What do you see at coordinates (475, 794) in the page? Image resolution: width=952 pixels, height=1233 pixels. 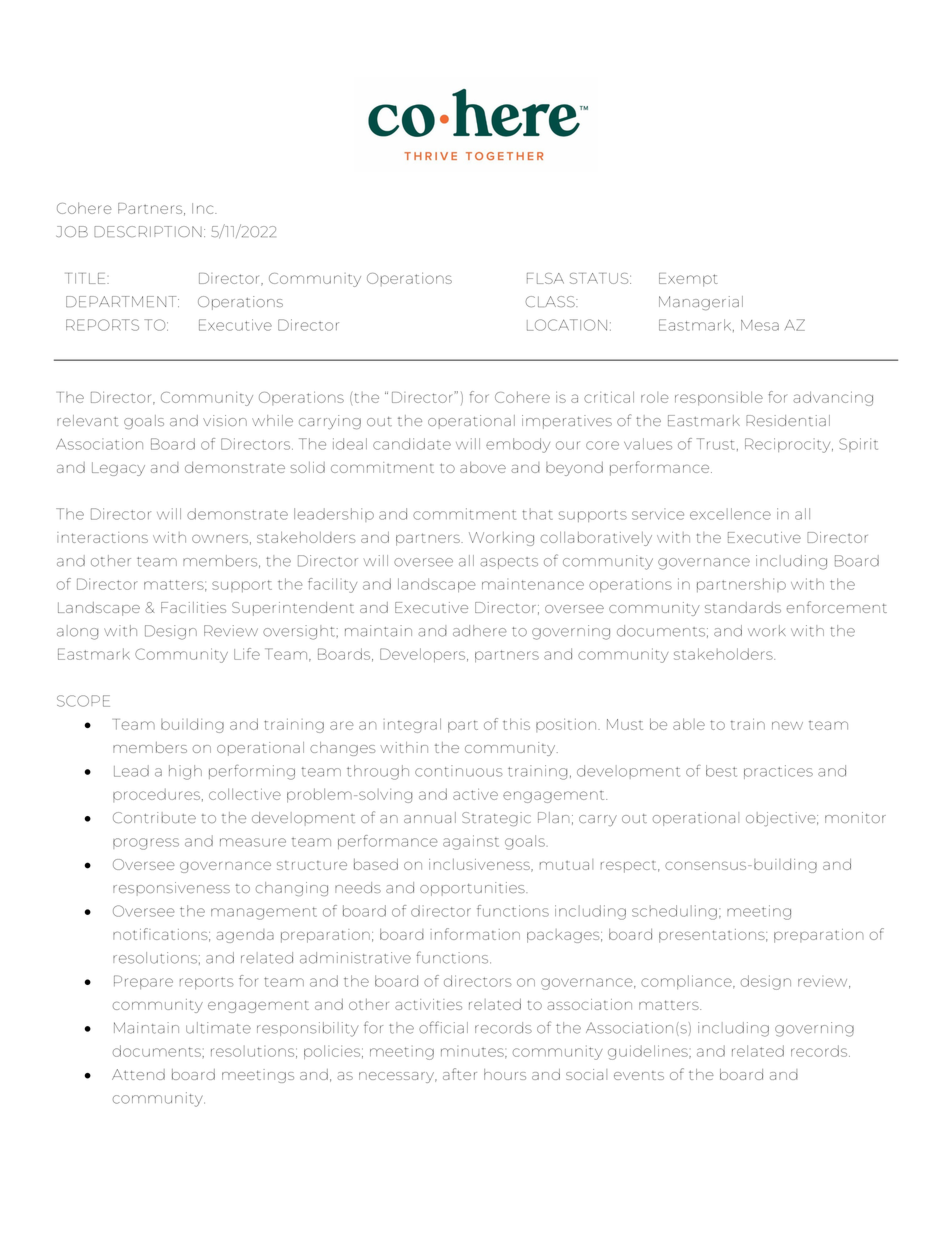 I see `active` at bounding box center [475, 794].
